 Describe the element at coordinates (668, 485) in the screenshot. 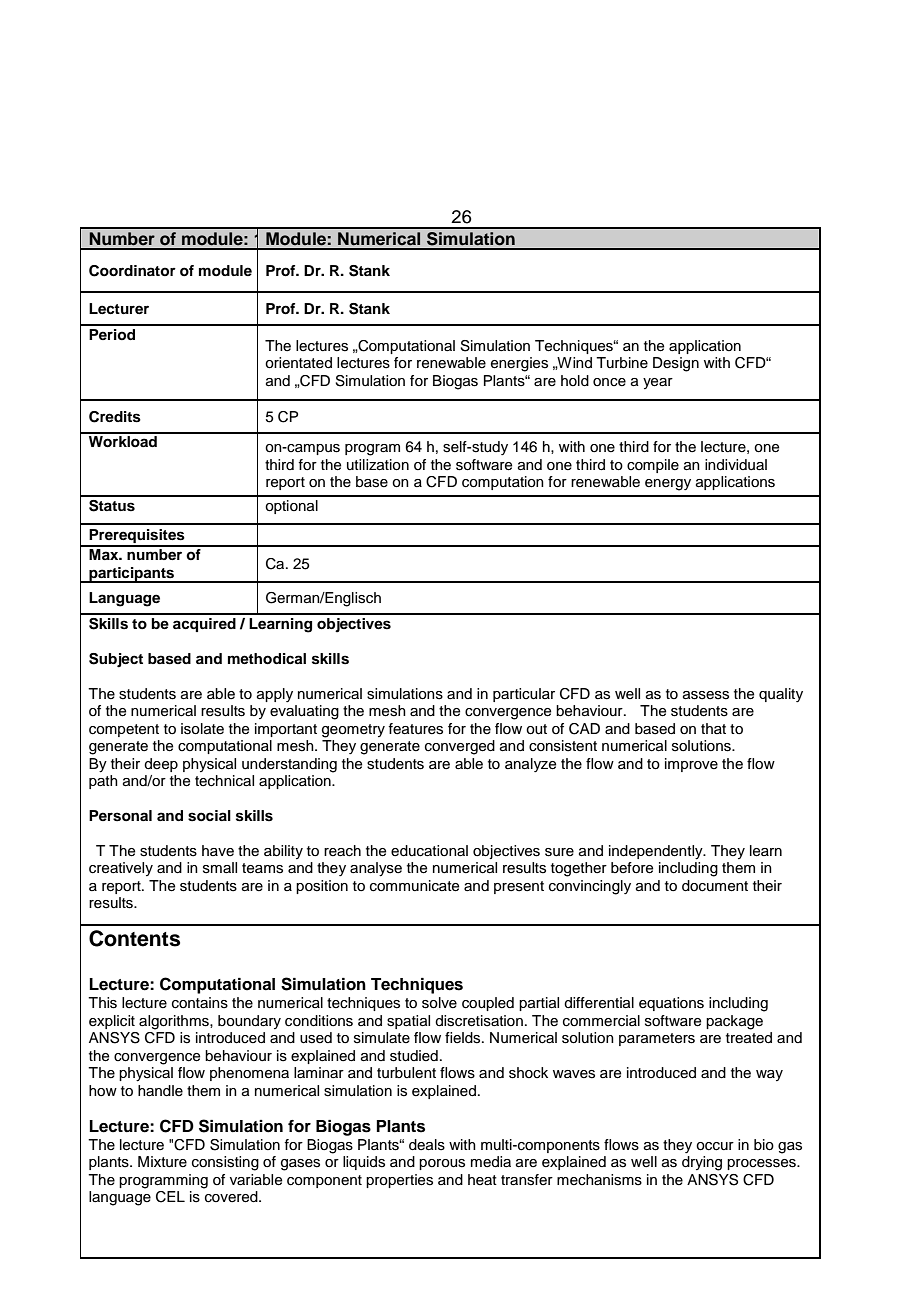

I see `energy` at that location.
